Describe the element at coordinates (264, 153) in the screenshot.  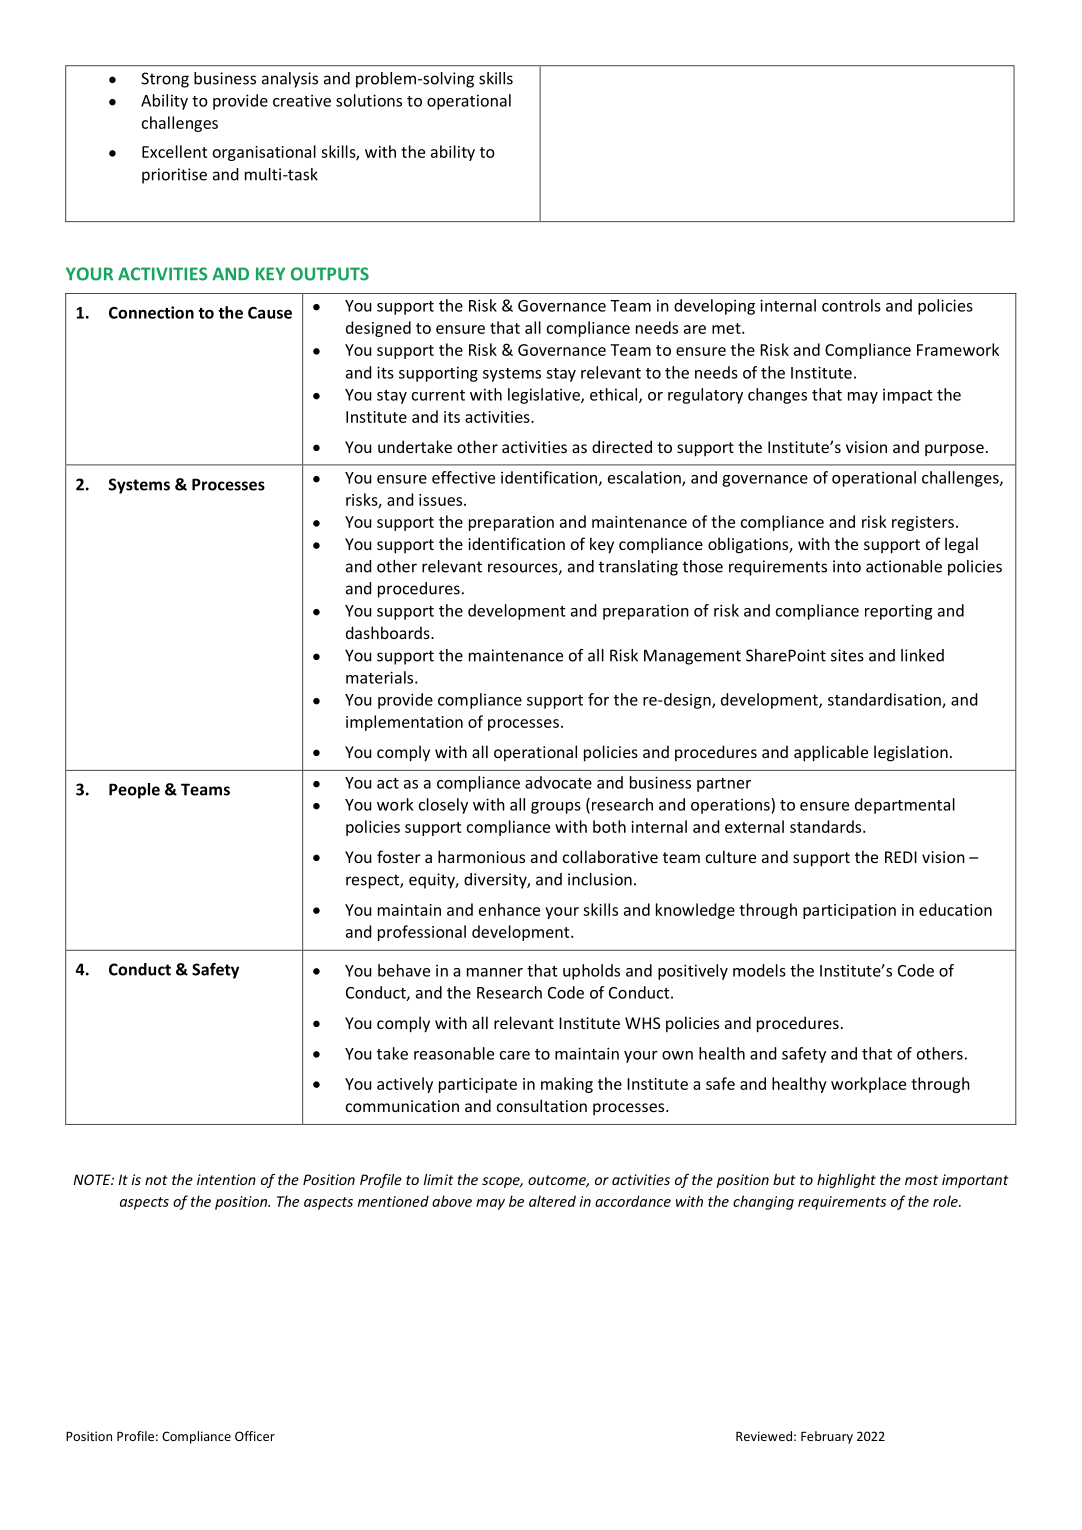
I see `organisational` at that location.
